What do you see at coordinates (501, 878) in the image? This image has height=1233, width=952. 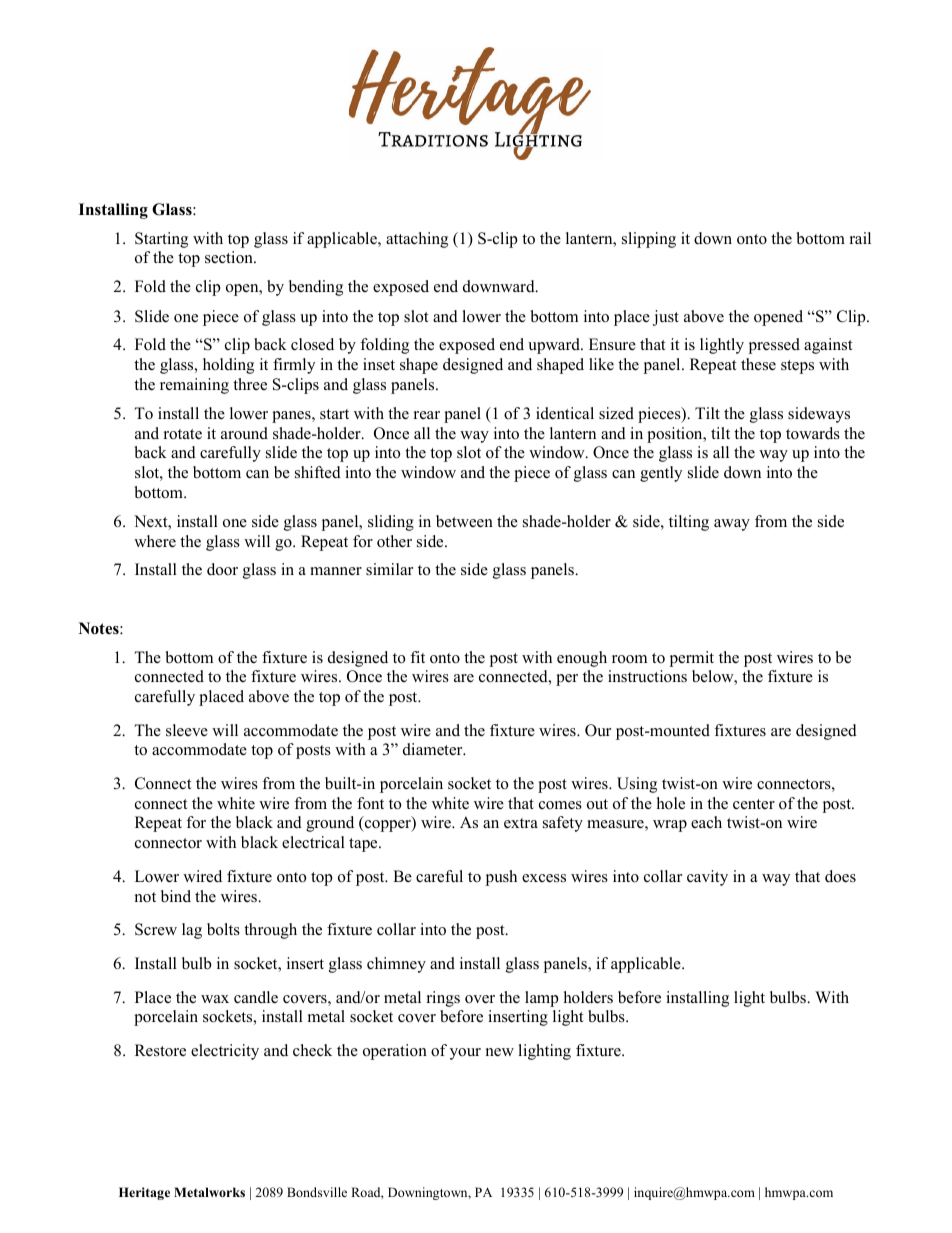 I see `push` at bounding box center [501, 878].
